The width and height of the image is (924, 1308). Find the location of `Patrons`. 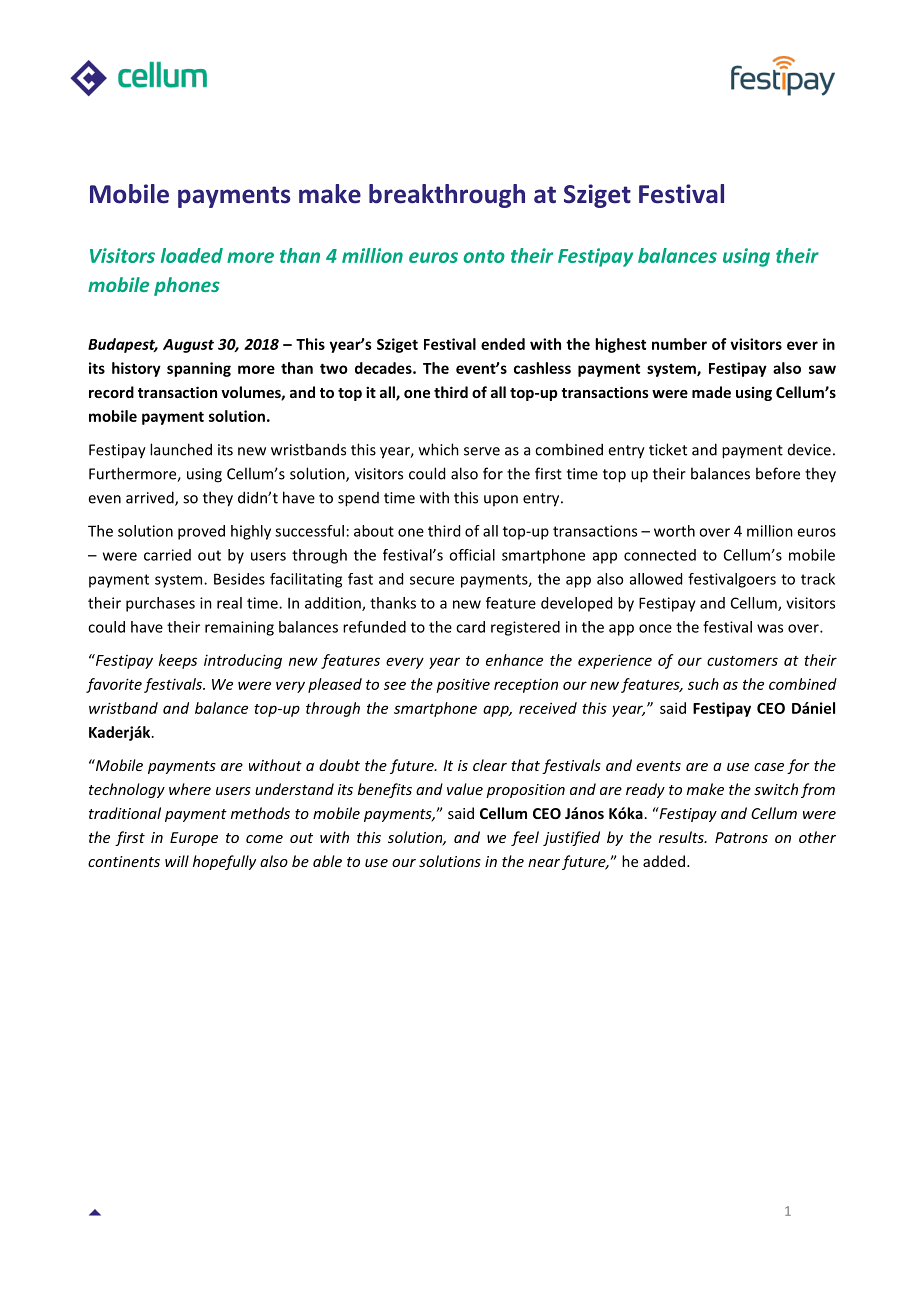

Patrons is located at coordinates (741, 837).
